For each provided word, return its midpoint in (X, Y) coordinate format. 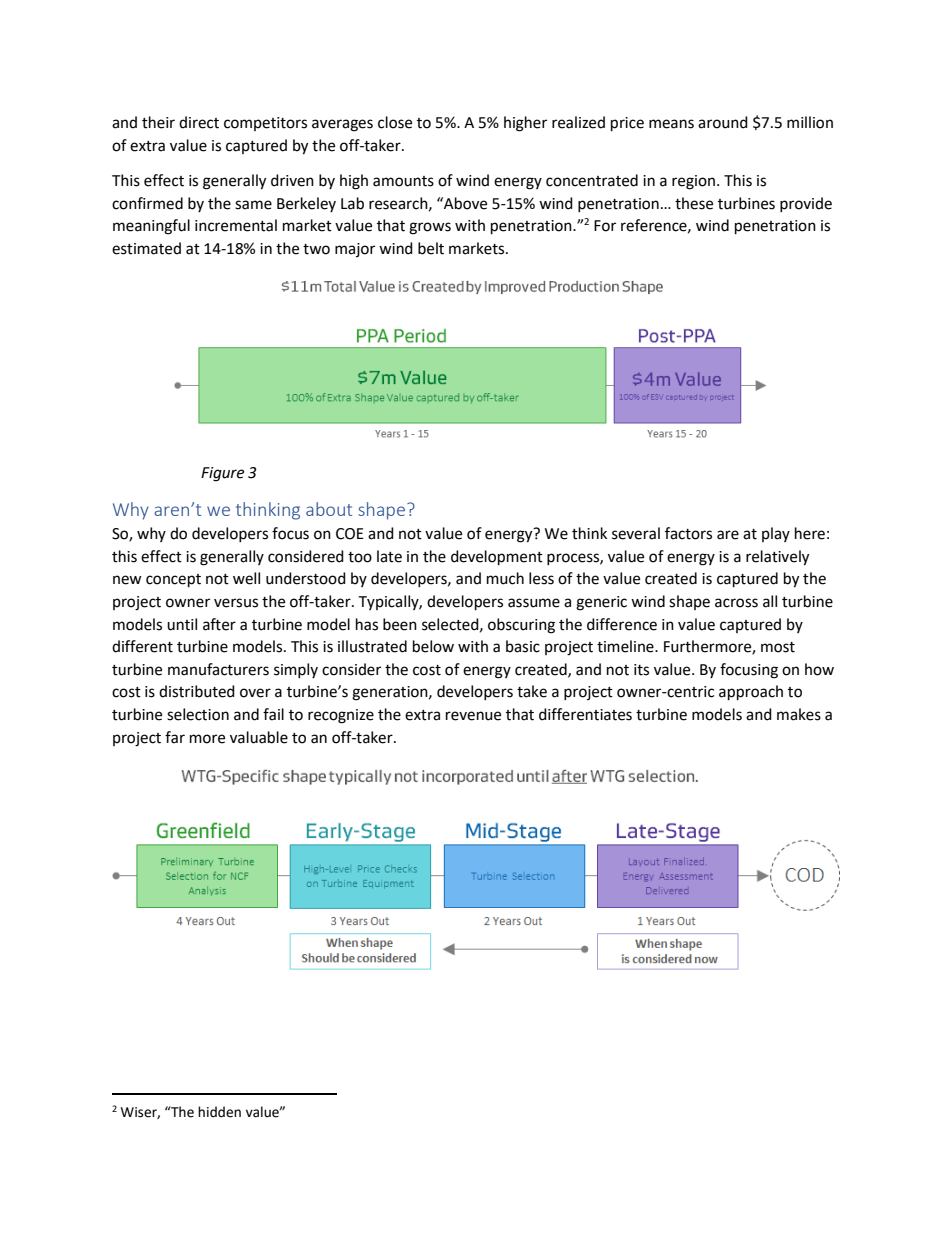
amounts (403, 181)
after (219, 624)
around (723, 122)
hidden (219, 1112)
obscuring (521, 626)
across (736, 603)
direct (199, 122)
